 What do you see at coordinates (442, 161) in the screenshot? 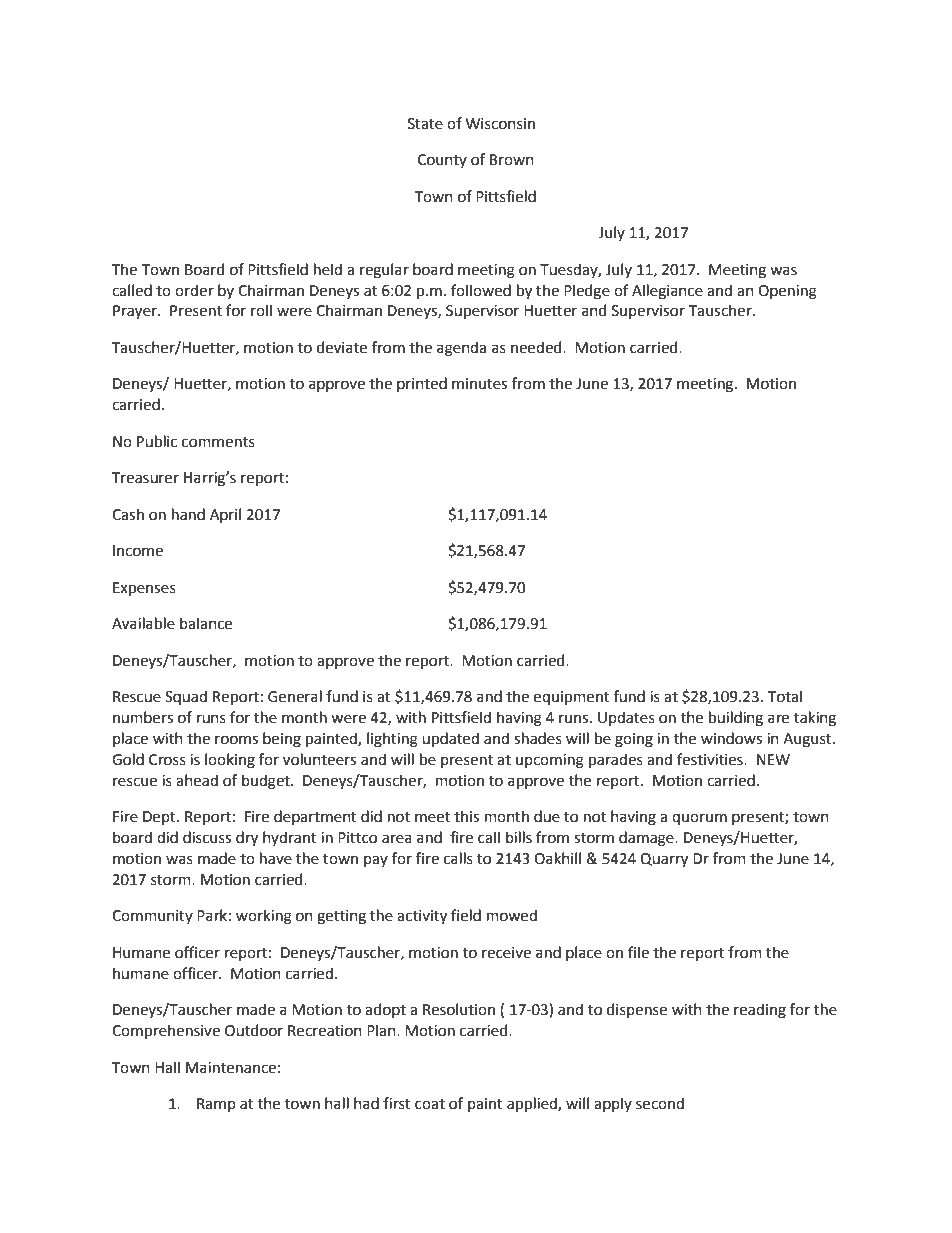
I see `County` at bounding box center [442, 161].
